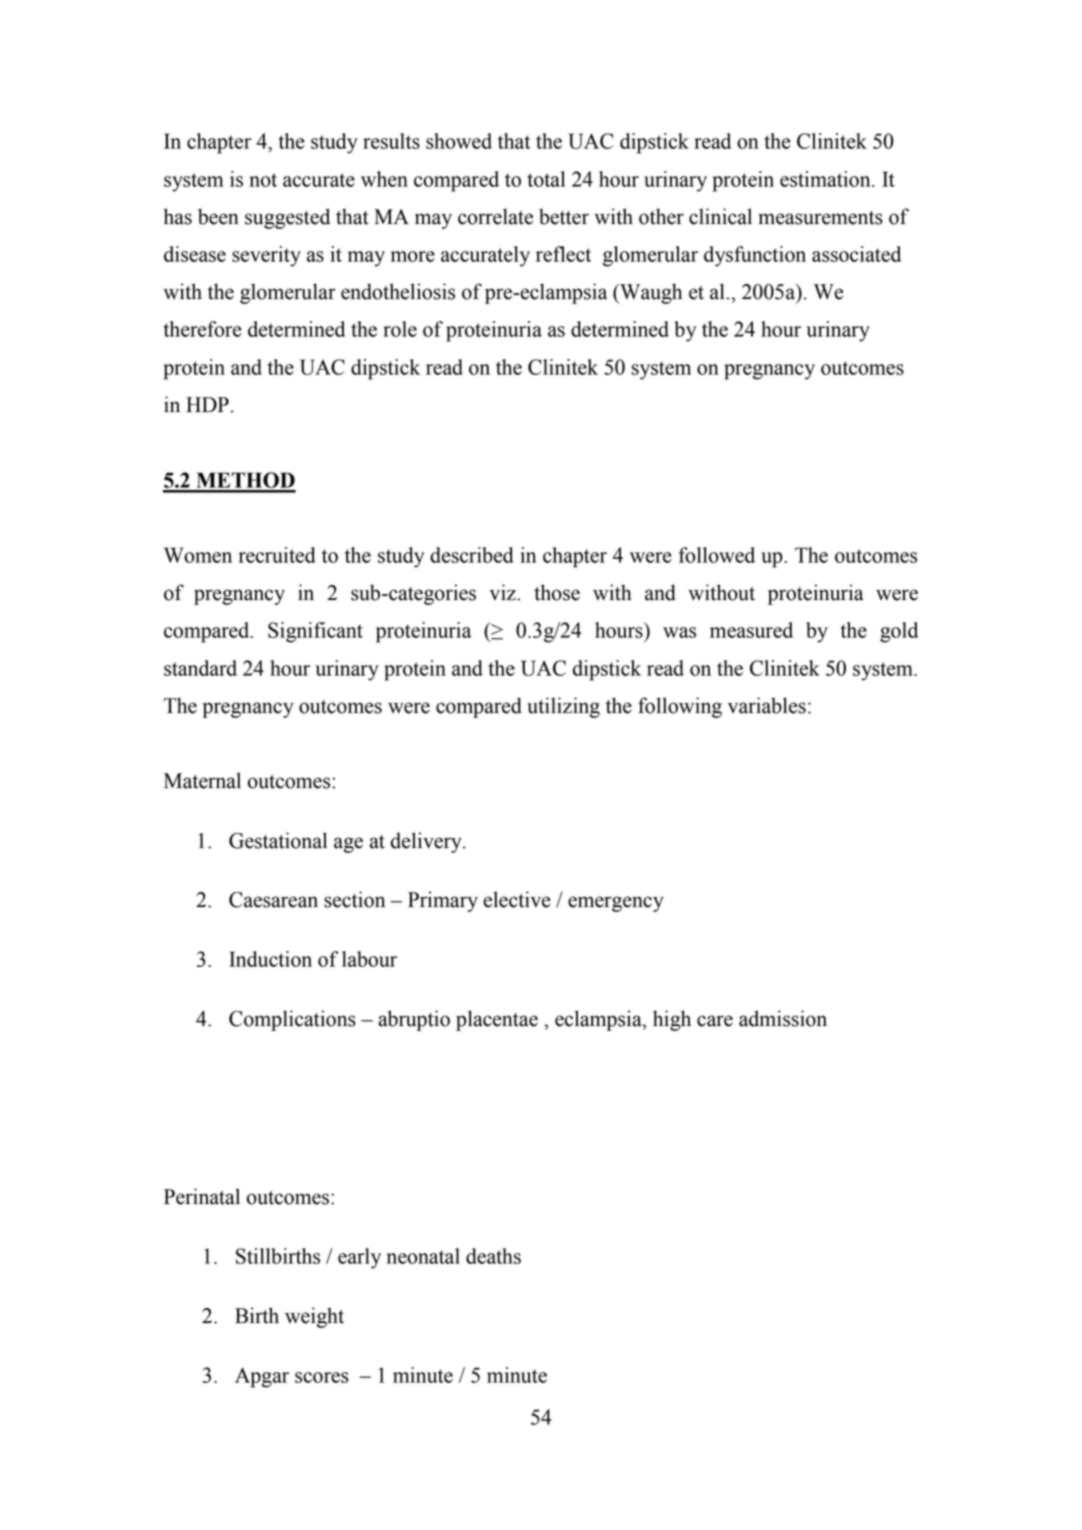 The image size is (1082, 1530). I want to click on admission, so click(783, 1018).
